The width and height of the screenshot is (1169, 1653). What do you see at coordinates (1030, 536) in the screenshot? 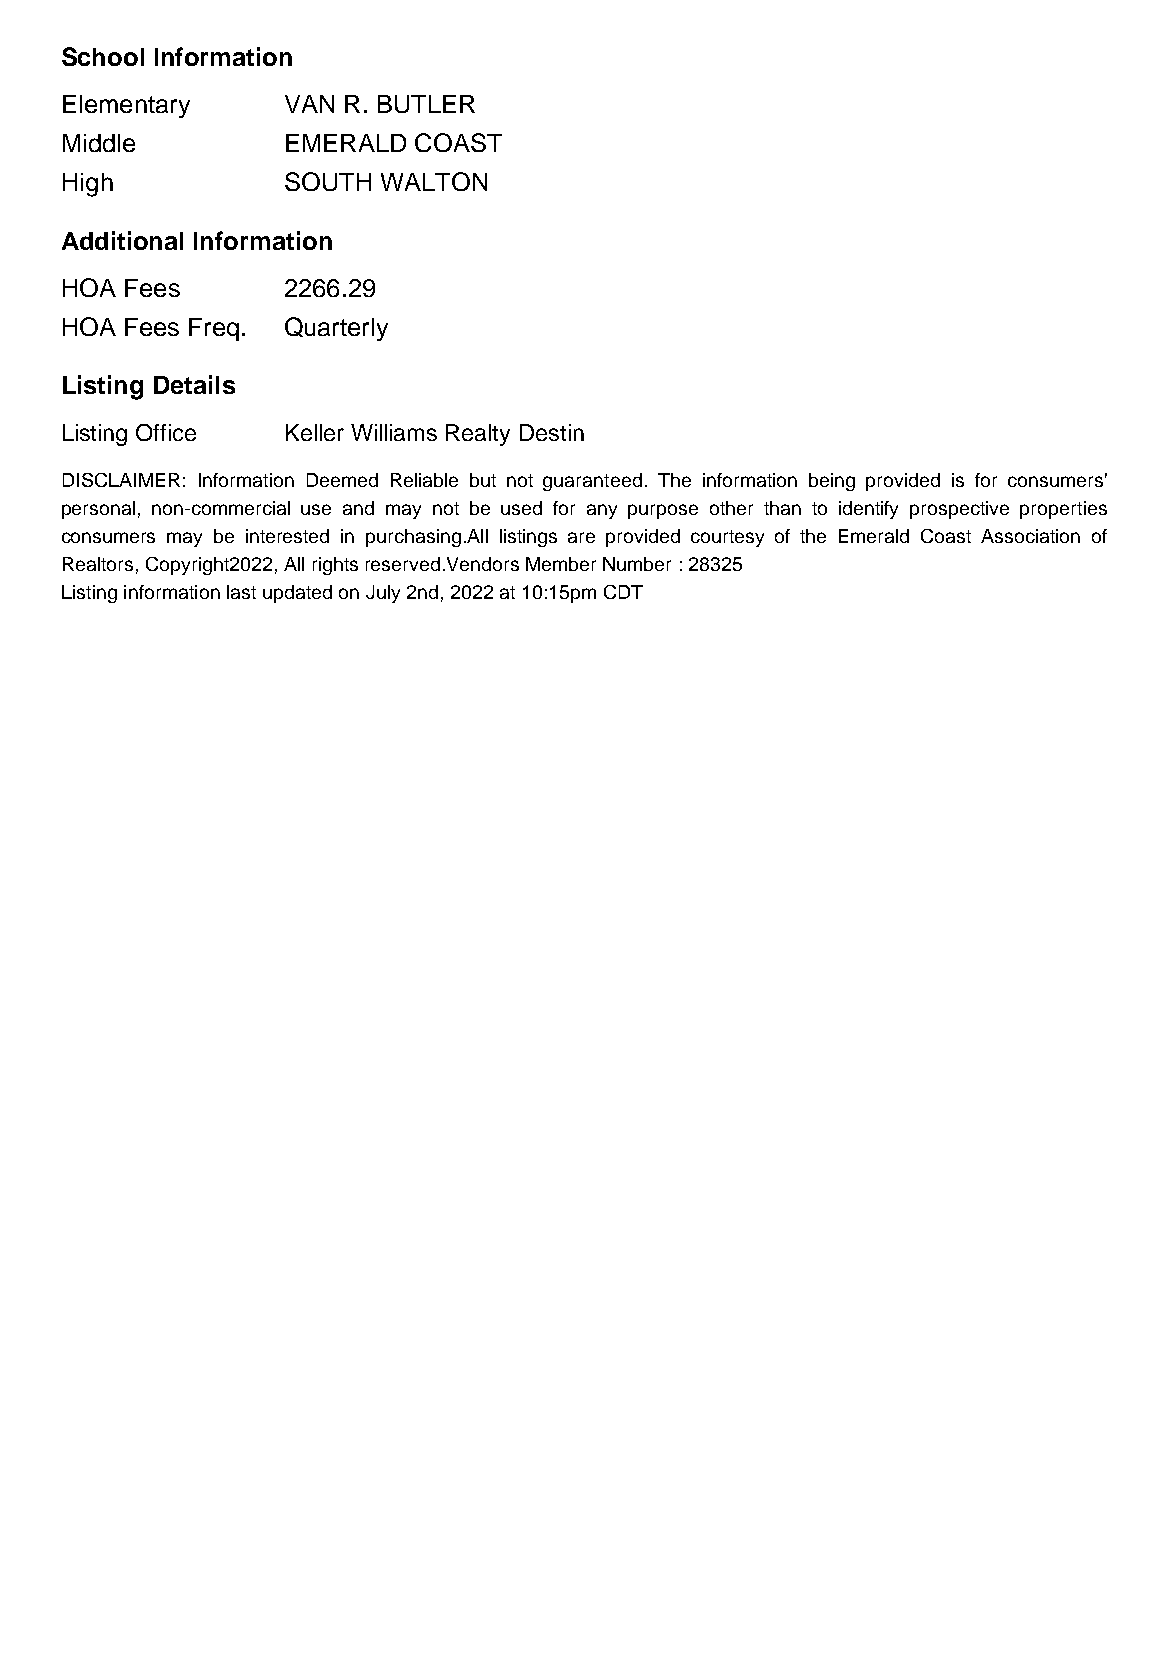
I see `Association` at bounding box center [1030, 536].
